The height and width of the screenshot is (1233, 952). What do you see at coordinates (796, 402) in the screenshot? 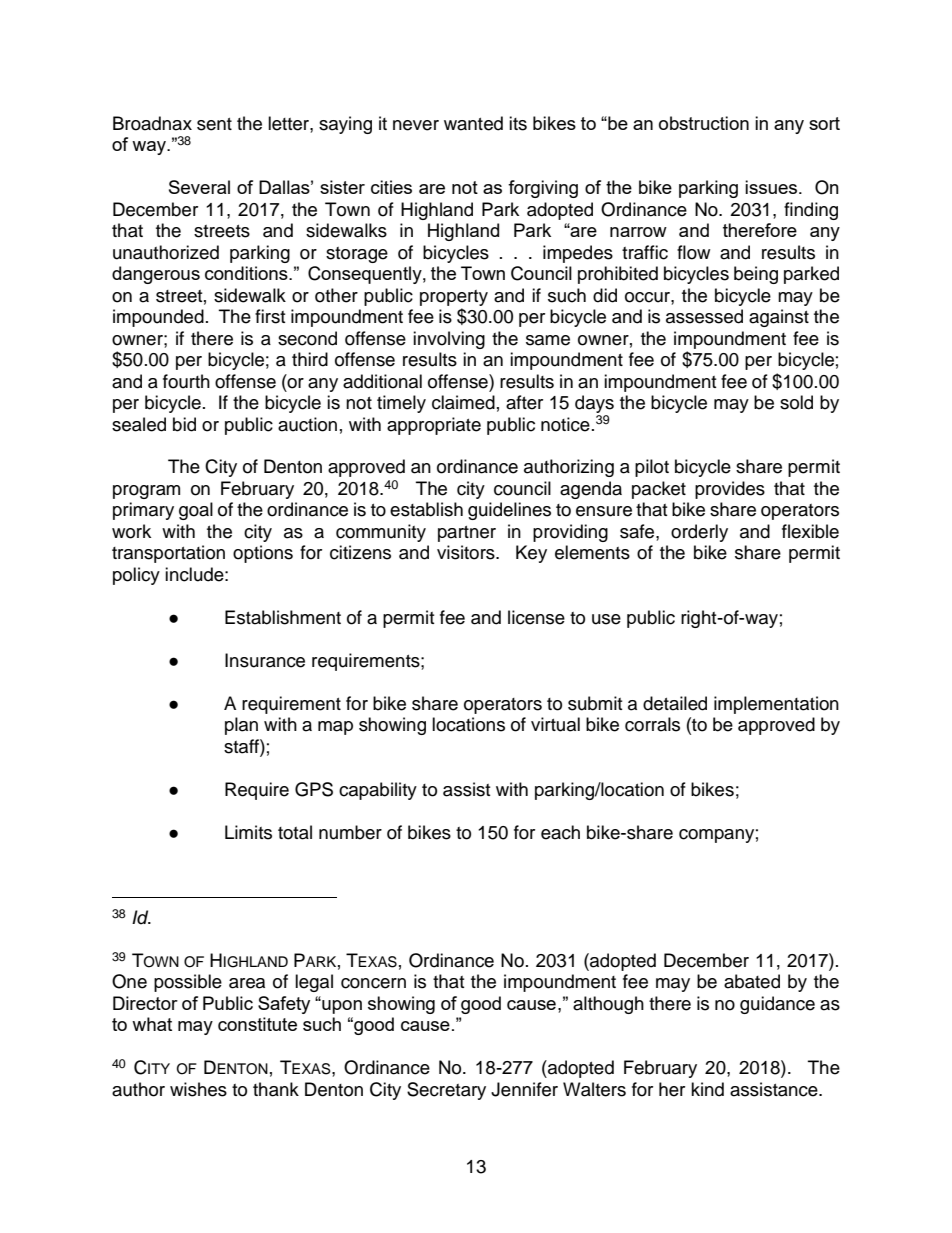
I see `sold` at bounding box center [796, 402].
